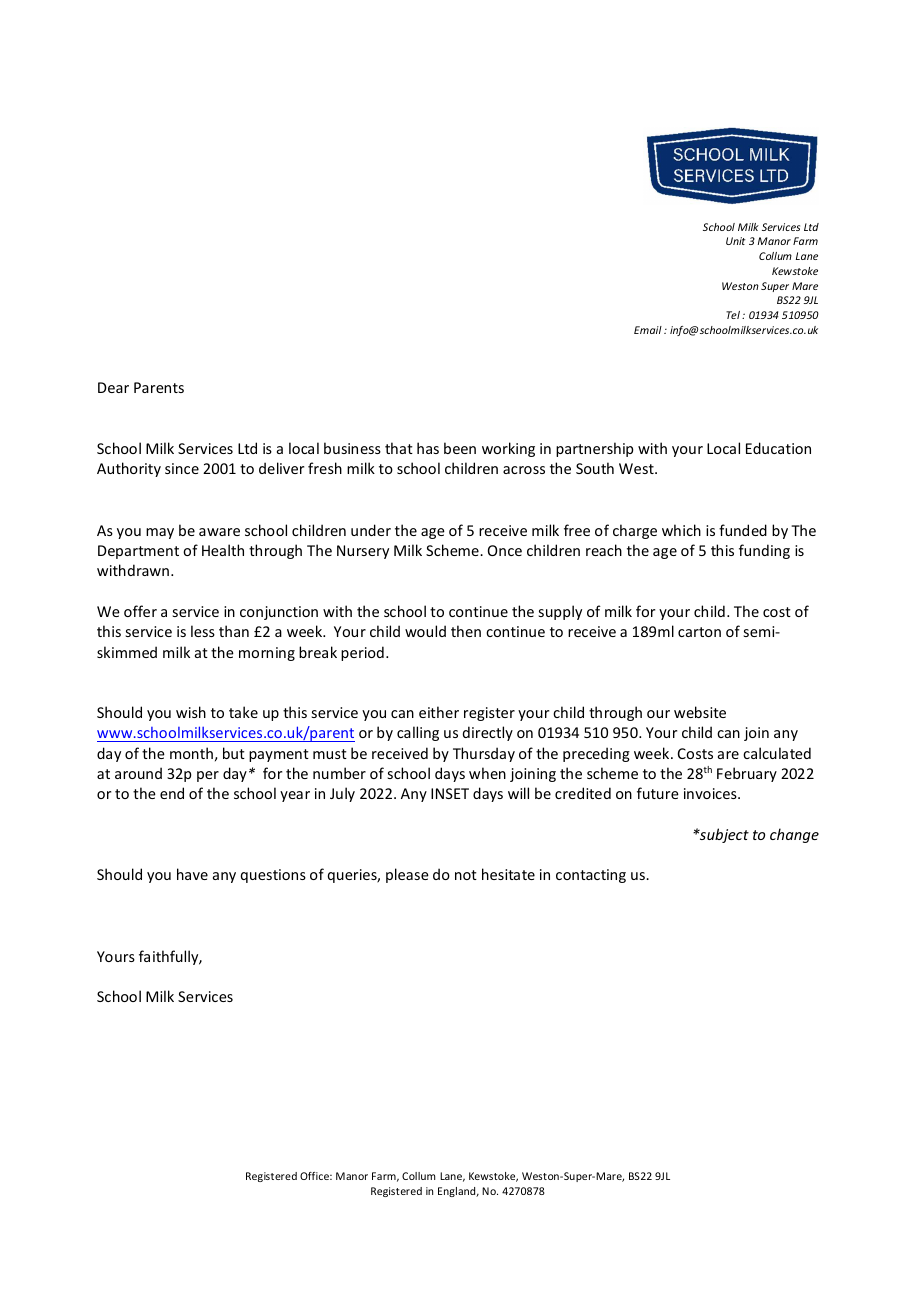 Image resolution: width=924 pixels, height=1308 pixels. I want to click on Email, so click(648, 330).
